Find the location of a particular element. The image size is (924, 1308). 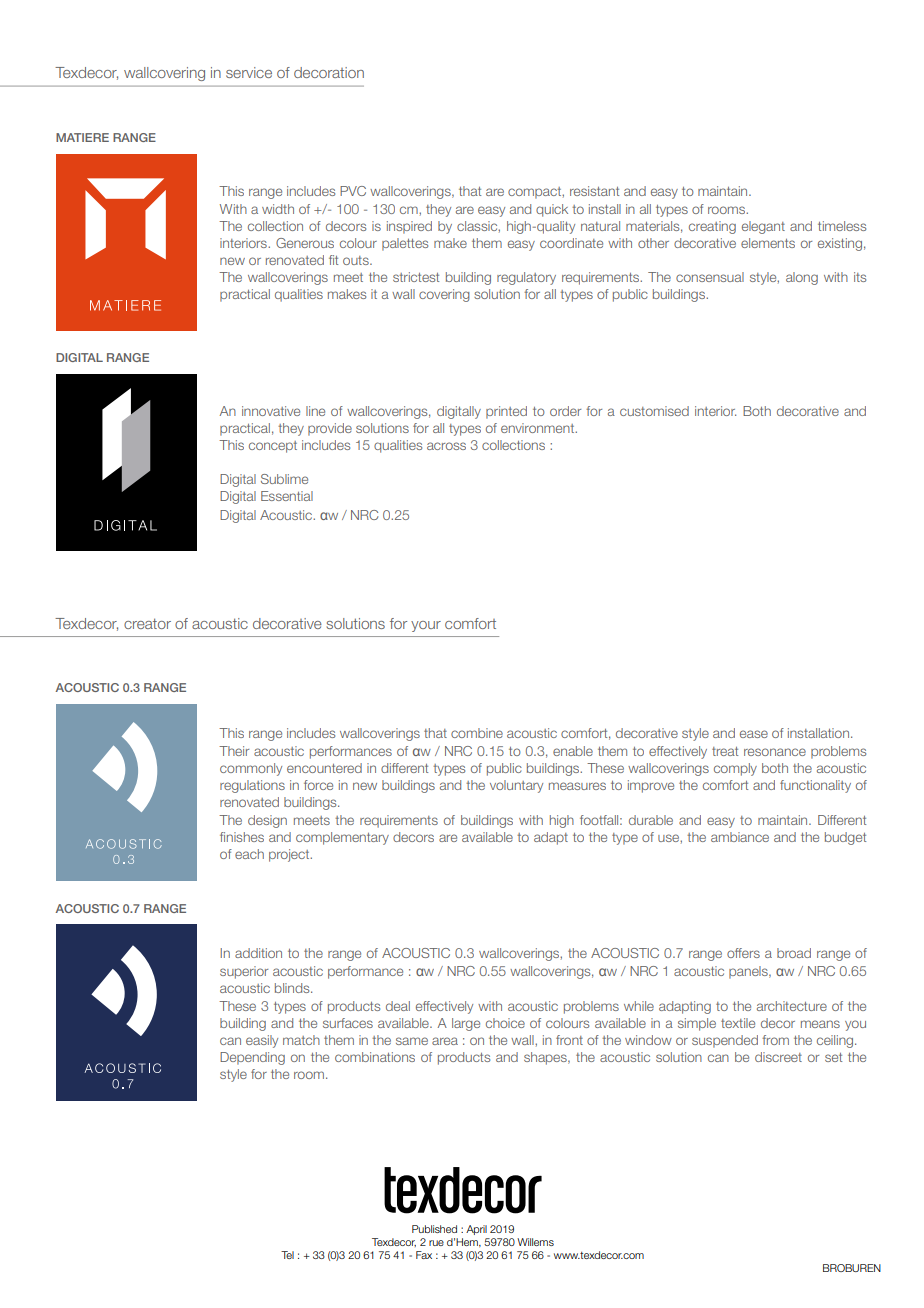

customised is located at coordinates (654, 411).
